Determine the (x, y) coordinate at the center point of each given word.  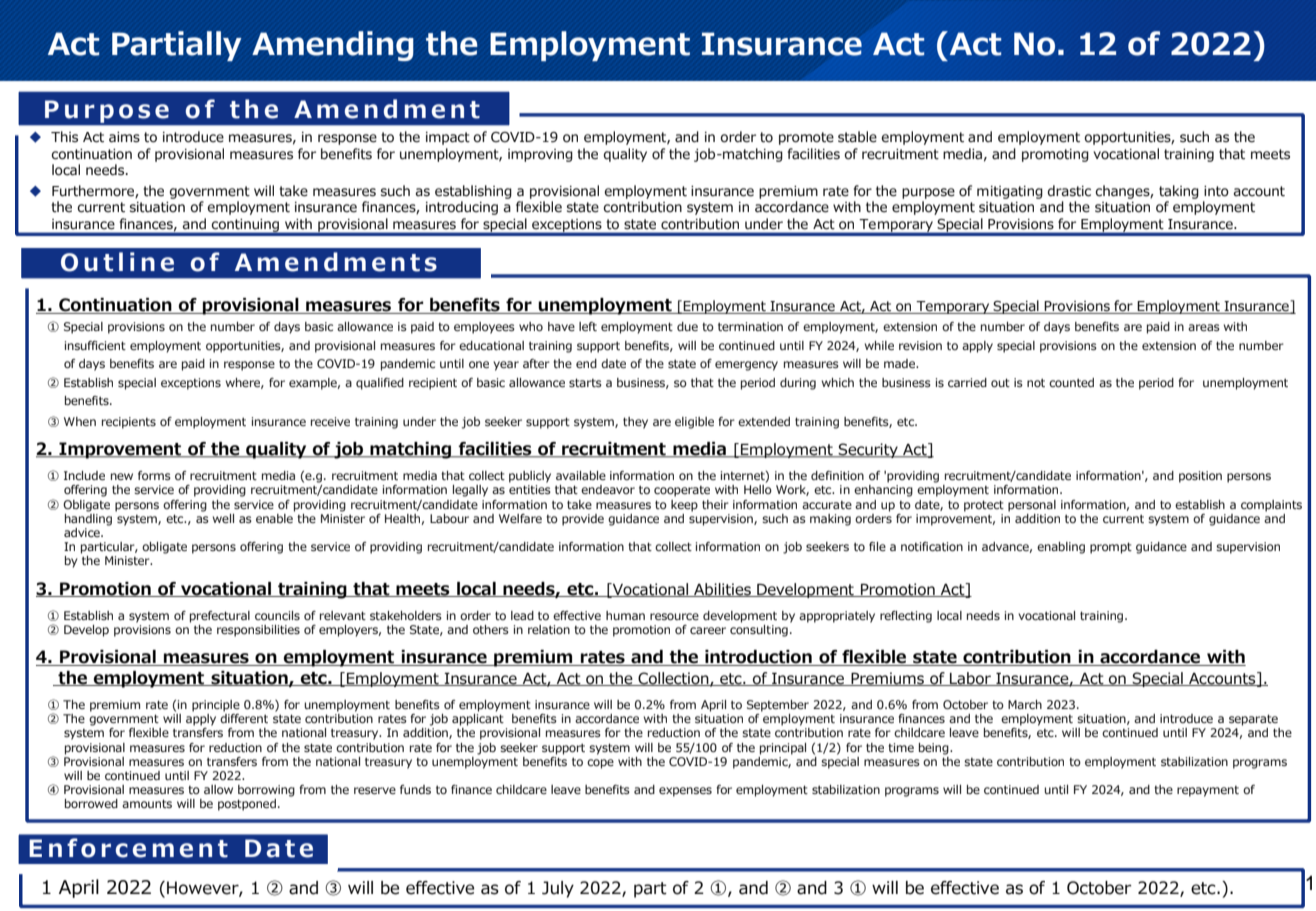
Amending (333, 46)
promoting (1055, 155)
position (1200, 477)
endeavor (608, 489)
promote (806, 138)
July (558, 889)
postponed (247, 805)
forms (154, 475)
